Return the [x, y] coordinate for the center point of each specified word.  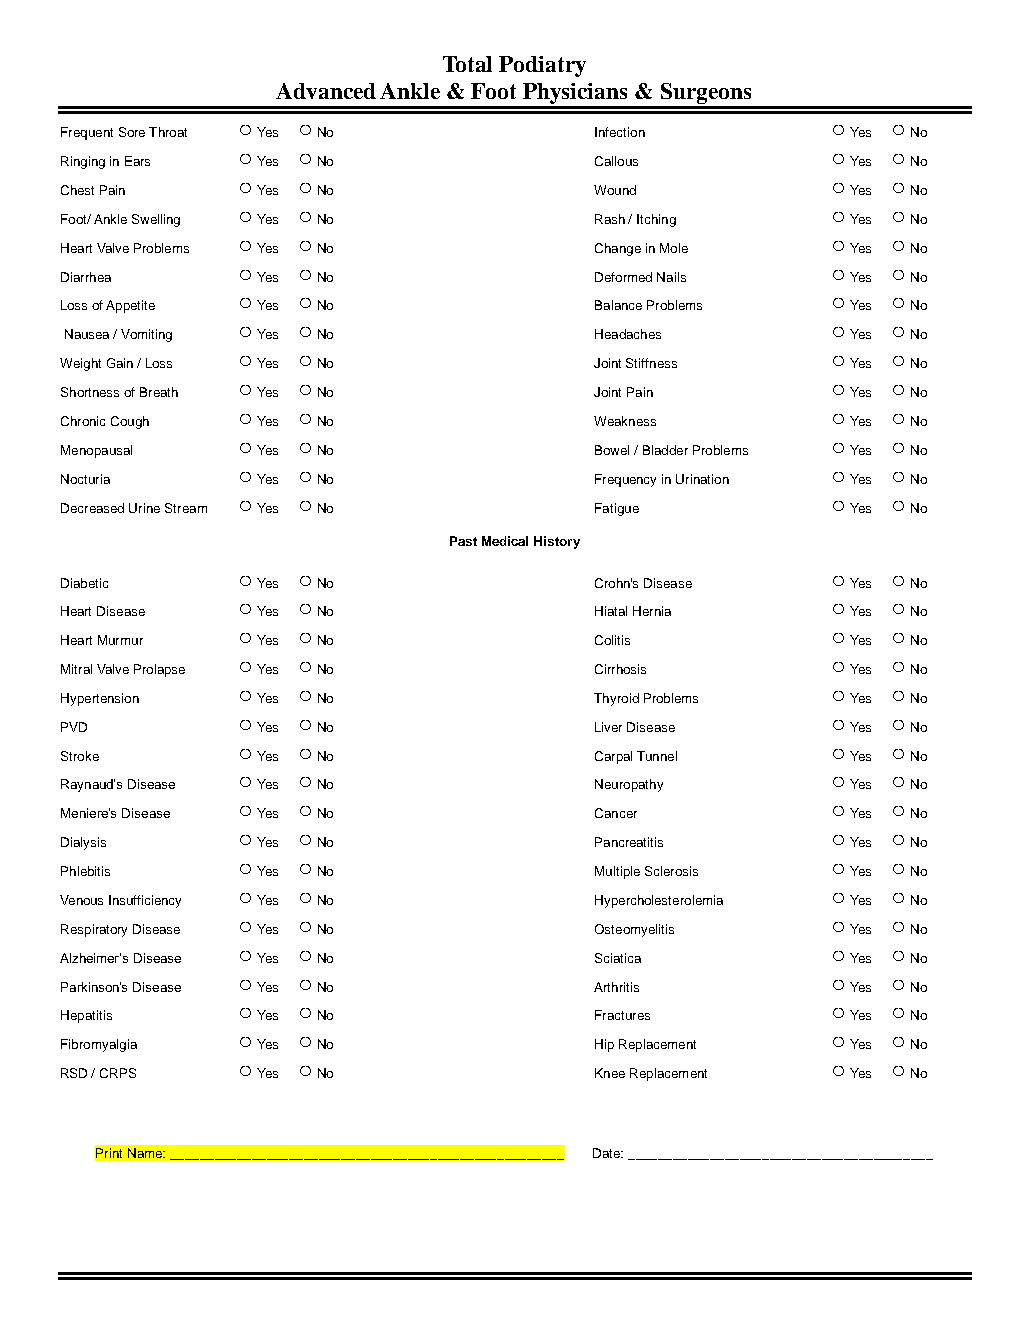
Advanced [326, 91]
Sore [132, 132]
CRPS [118, 1073]
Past [463, 541]
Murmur [120, 640]
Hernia [652, 611]
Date [608, 1153]
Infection [620, 132]
